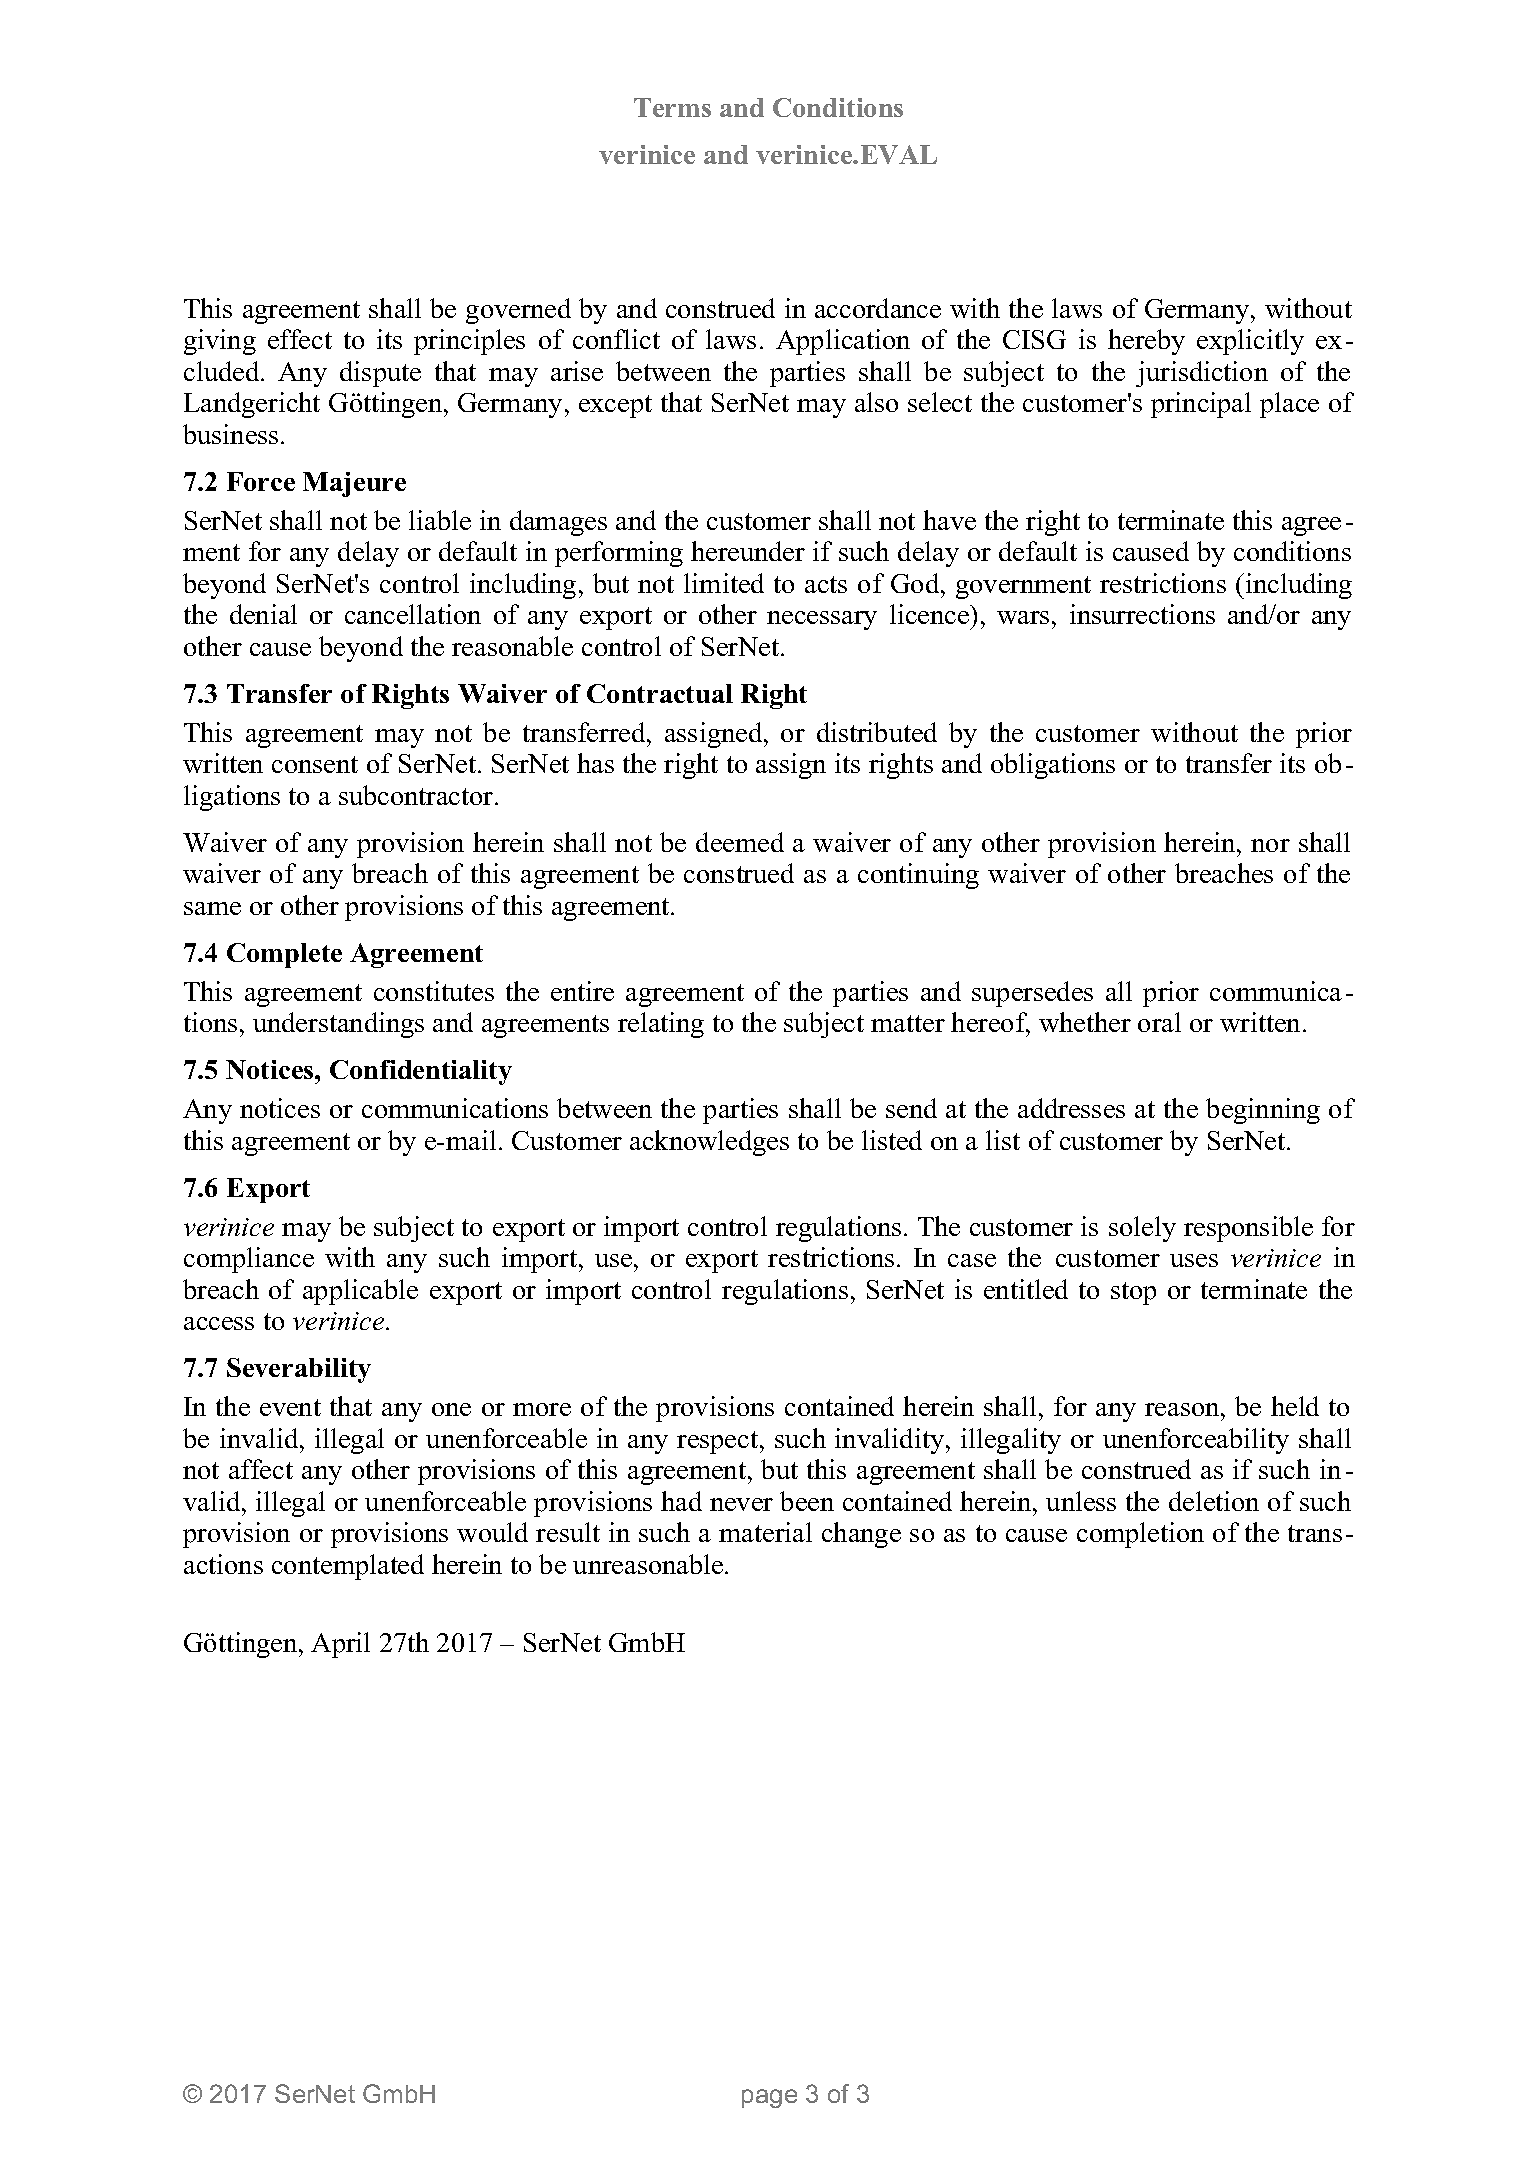 The height and width of the screenshot is (2175, 1538). What do you see at coordinates (1159, 1022) in the screenshot?
I see `oral` at bounding box center [1159, 1022].
